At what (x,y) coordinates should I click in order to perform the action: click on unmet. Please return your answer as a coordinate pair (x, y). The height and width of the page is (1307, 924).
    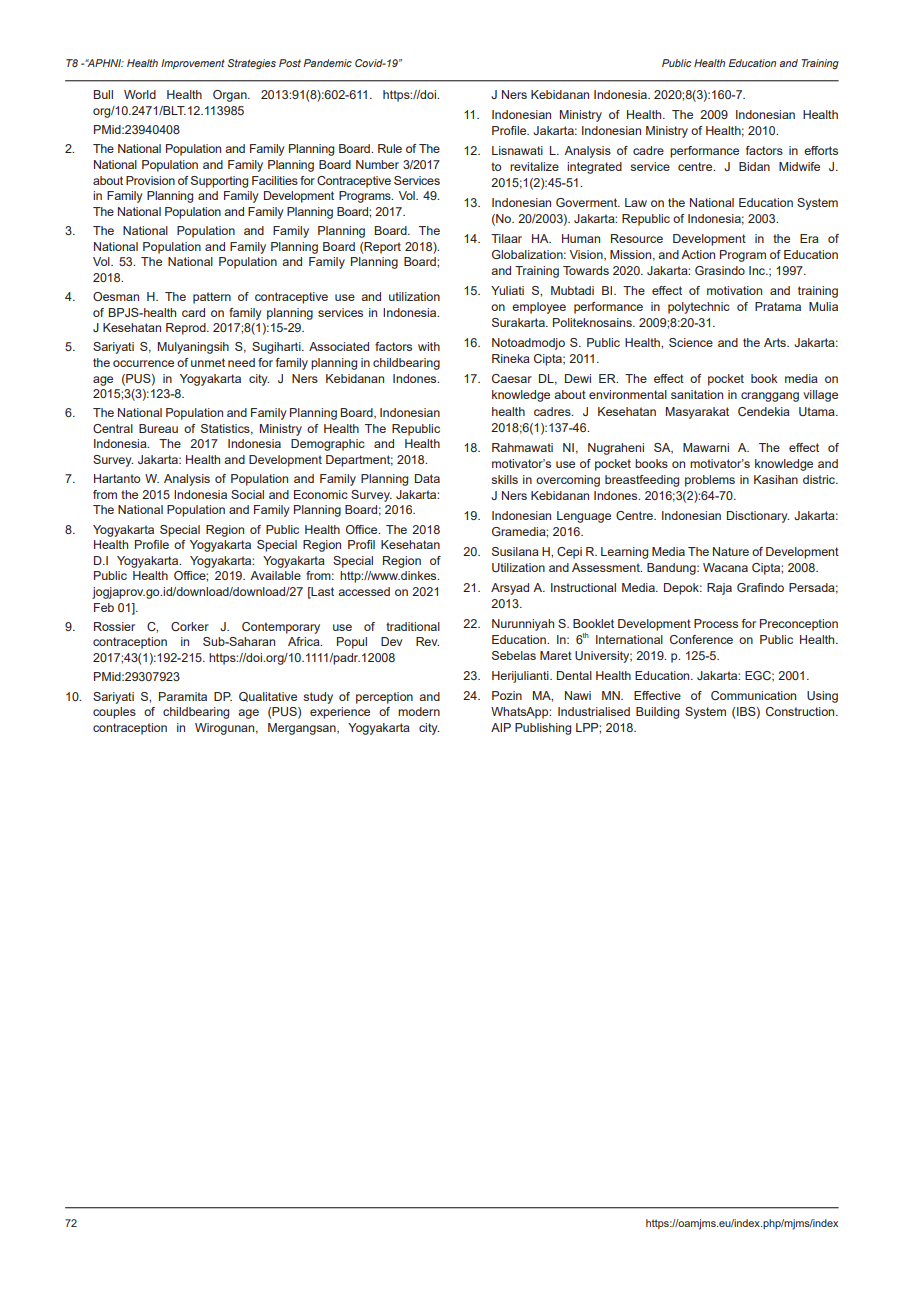
    Looking at the image, I should click on (208, 362).
